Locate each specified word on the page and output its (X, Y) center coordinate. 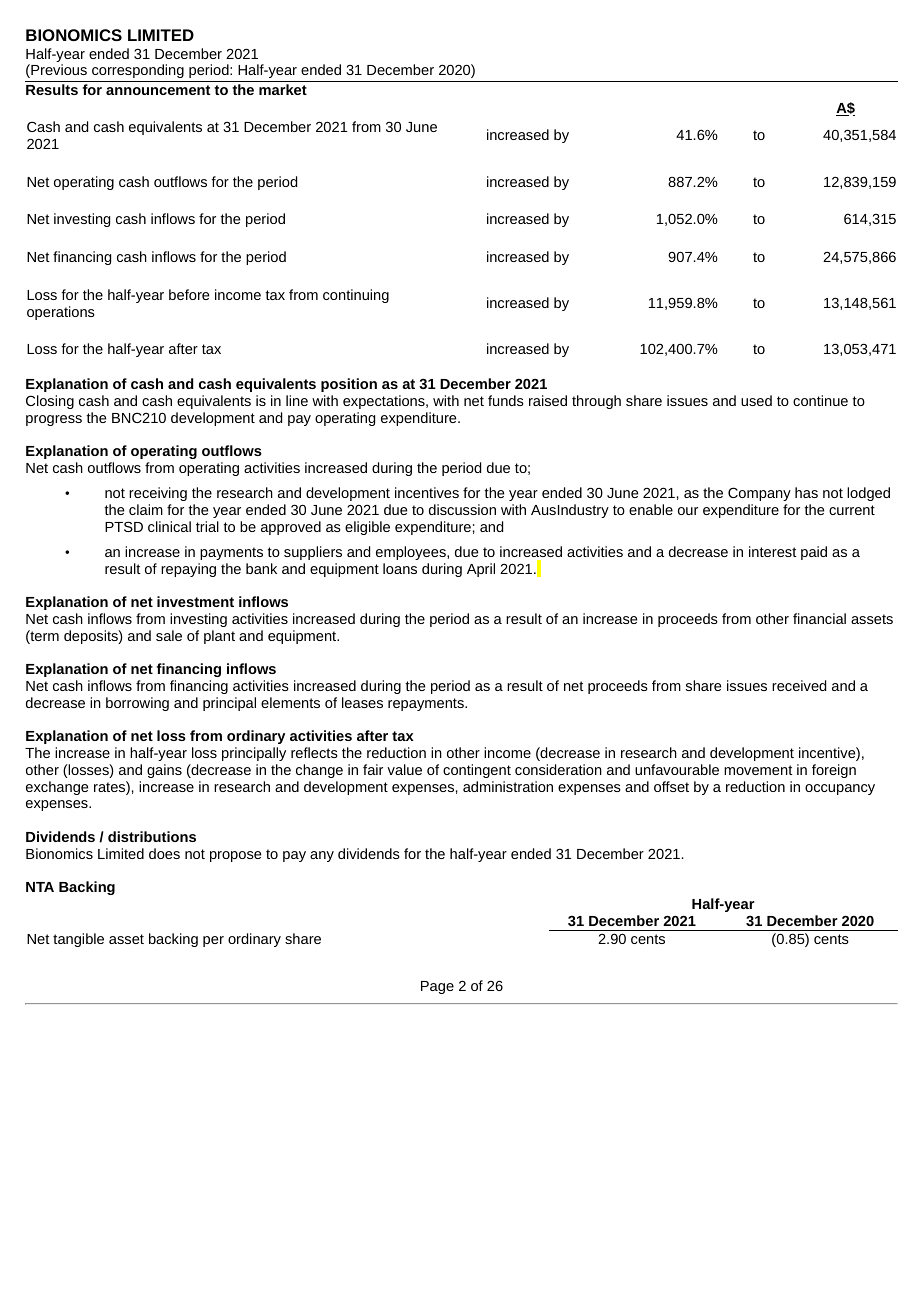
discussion (462, 509)
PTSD (124, 526)
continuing (356, 296)
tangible (78, 940)
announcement (158, 90)
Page (437, 987)
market (283, 89)
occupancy (840, 789)
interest (773, 551)
